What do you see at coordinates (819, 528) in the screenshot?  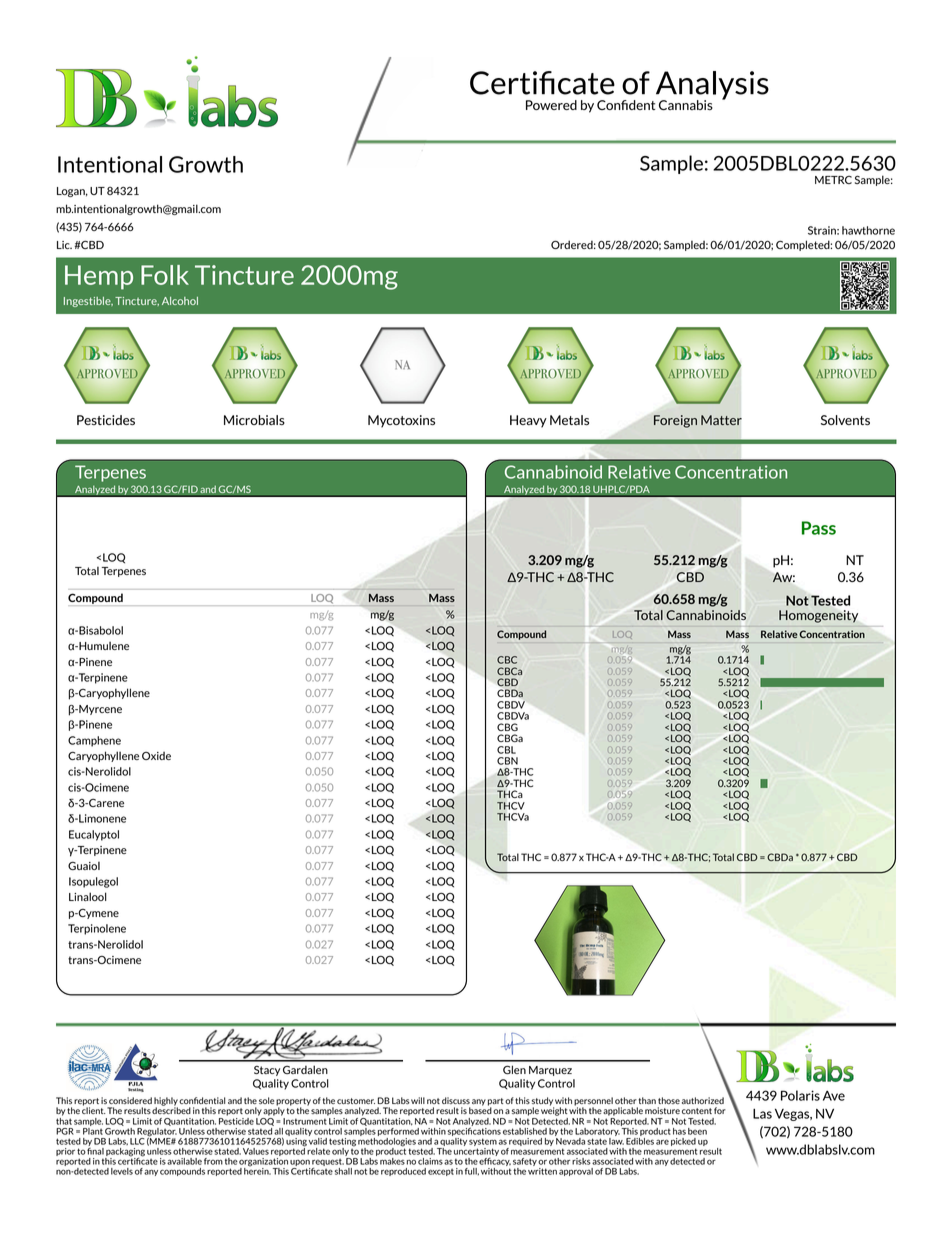 I see `Pass` at bounding box center [819, 528].
